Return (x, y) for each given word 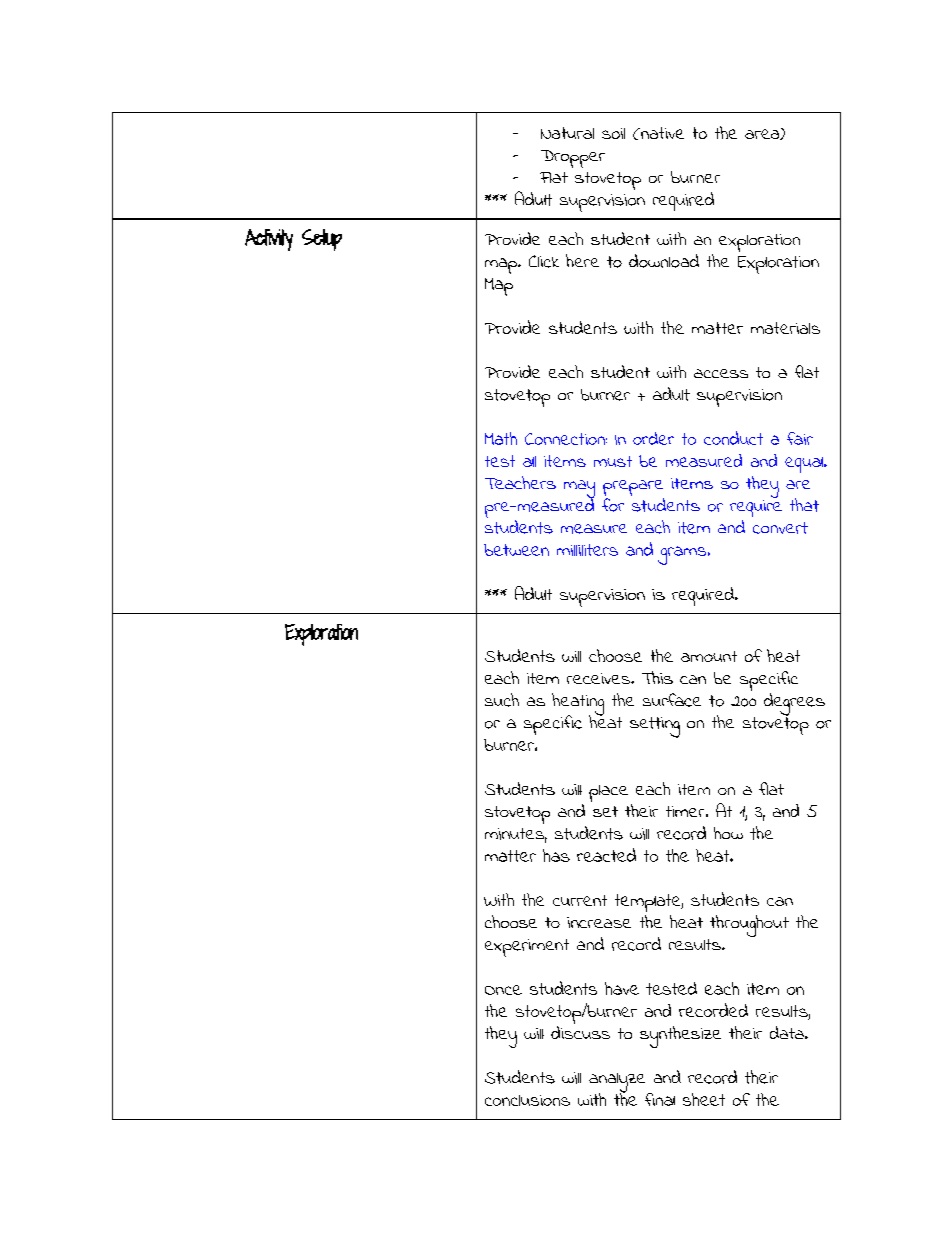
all (529, 461)
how (728, 833)
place (608, 793)
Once (503, 990)
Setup (322, 240)
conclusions (527, 1100)
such (502, 700)
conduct (733, 438)
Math (501, 438)
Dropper (573, 159)
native (661, 133)
